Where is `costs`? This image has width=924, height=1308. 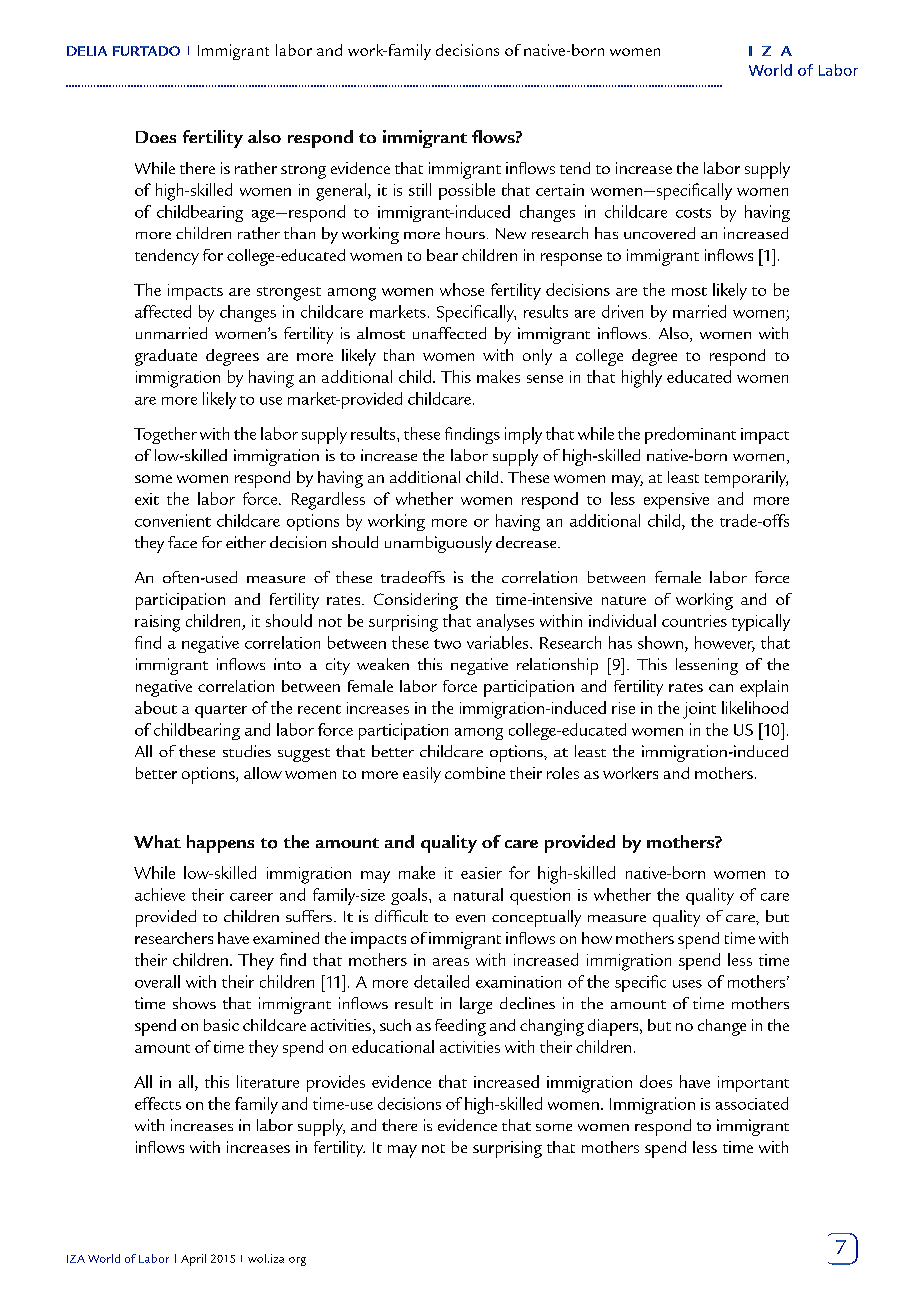 costs is located at coordinates (693, 213).
